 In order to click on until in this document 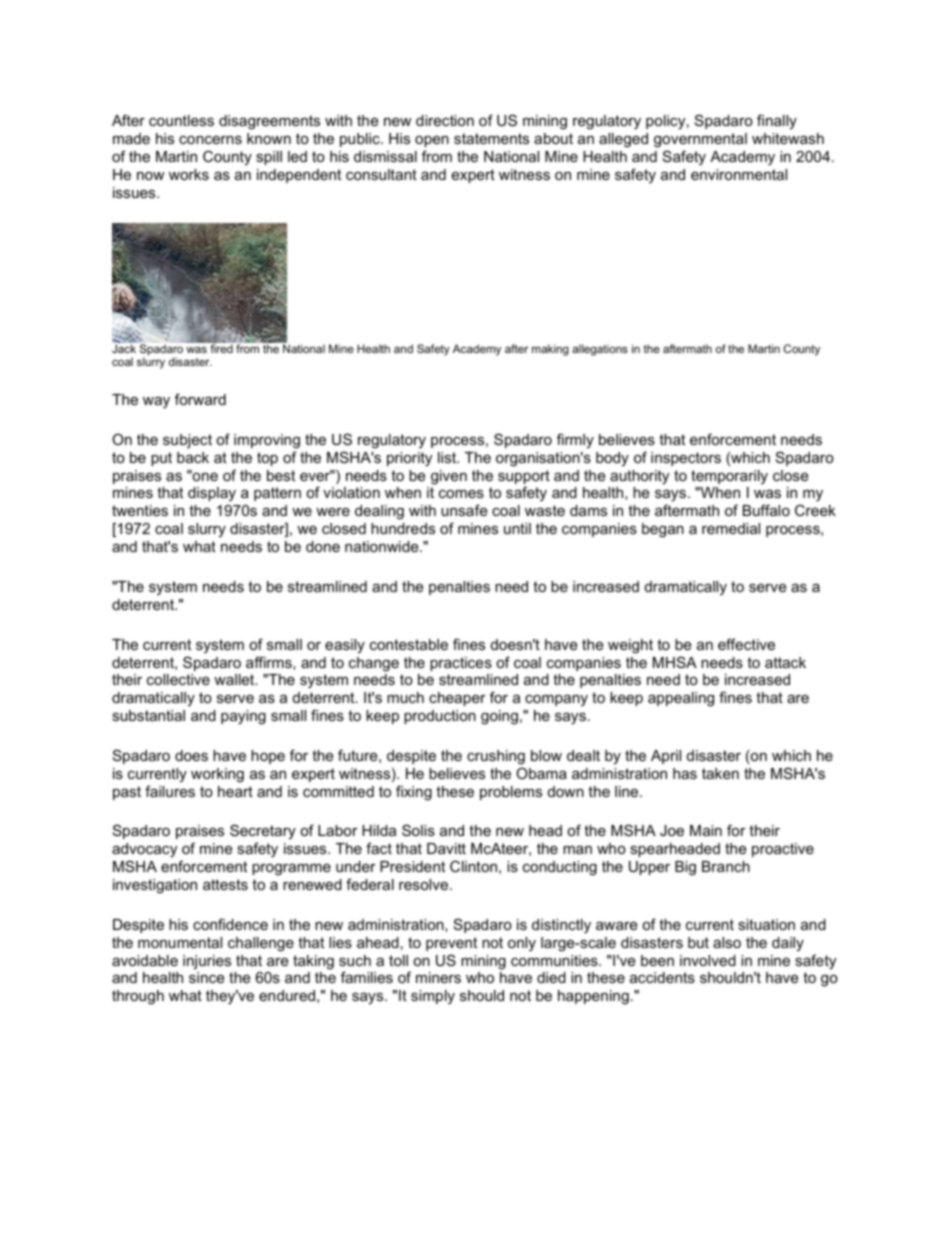, I will do `click(517, 528)`.
